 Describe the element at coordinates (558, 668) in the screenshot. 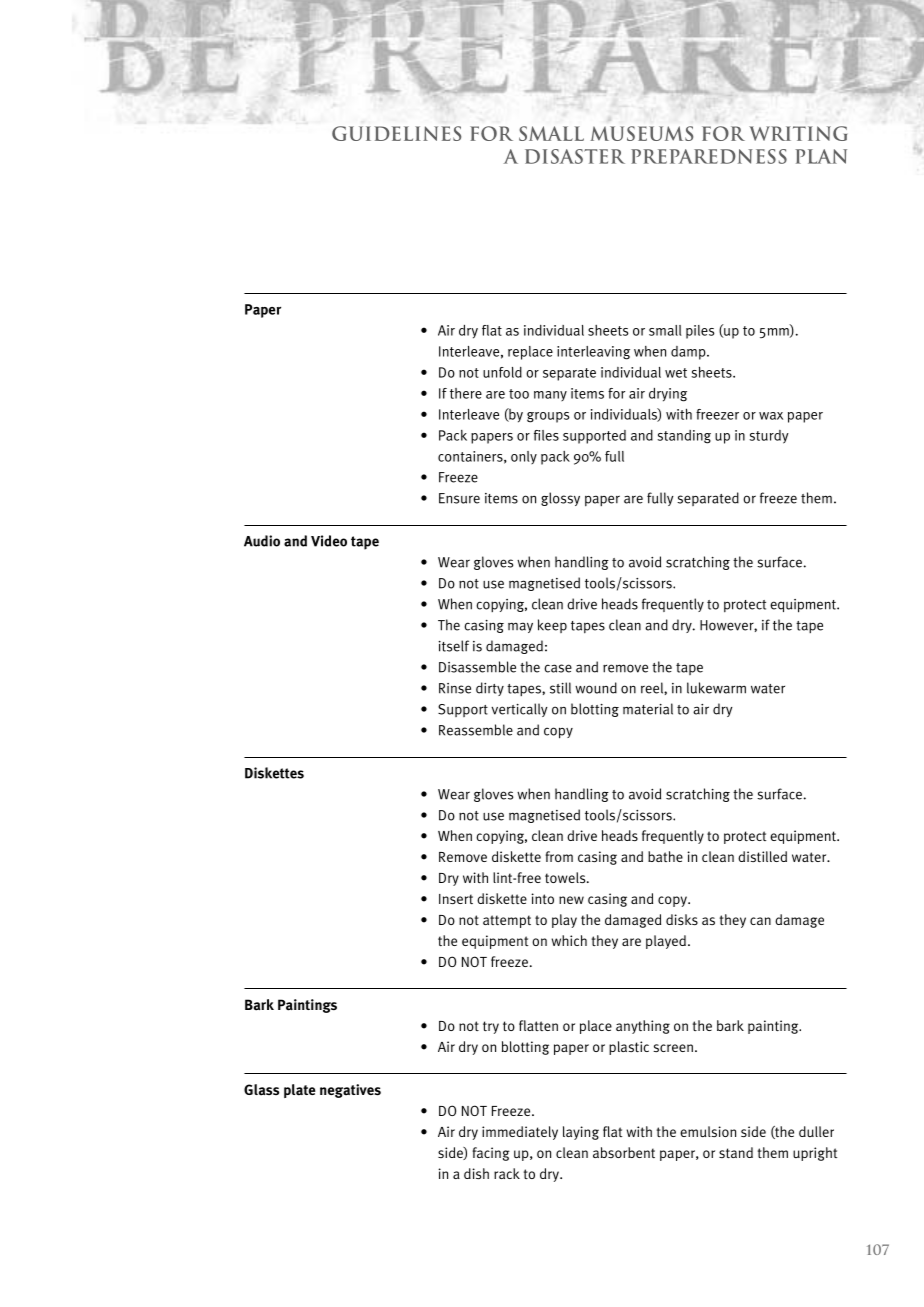

I see `case` at that location.
